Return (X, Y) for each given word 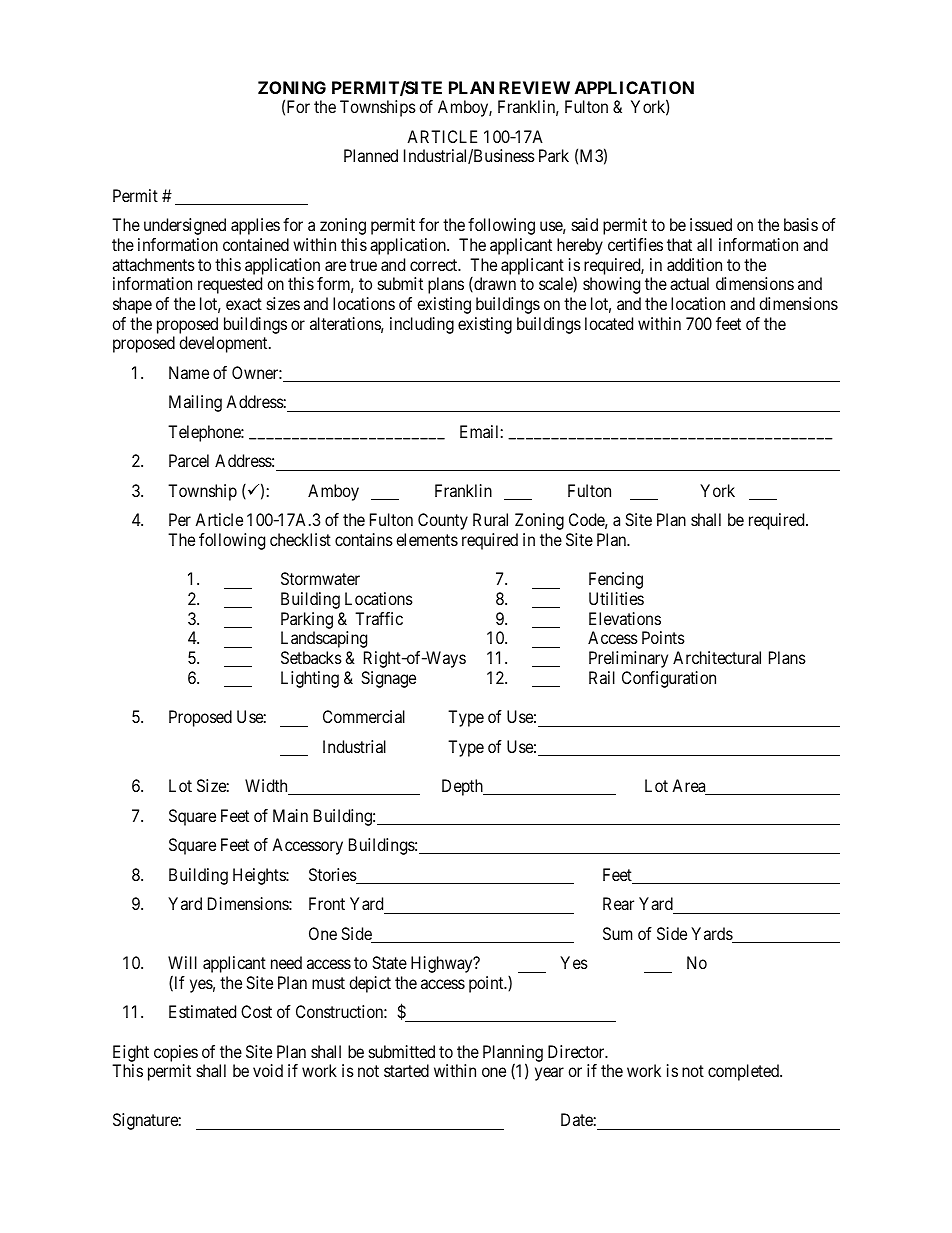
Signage (388, 679)
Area (690, 787)
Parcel (189, 460)
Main (290, 815)
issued (711, 224)
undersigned (185, 226)
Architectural (717, 657)
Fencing (616, 580)
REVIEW (534, 87)
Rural (490, 519)
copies (176, 1053)
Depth (463, 787)
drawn (494, 284)
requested (230, 285)
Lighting (310, 679)
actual (689, 283)
